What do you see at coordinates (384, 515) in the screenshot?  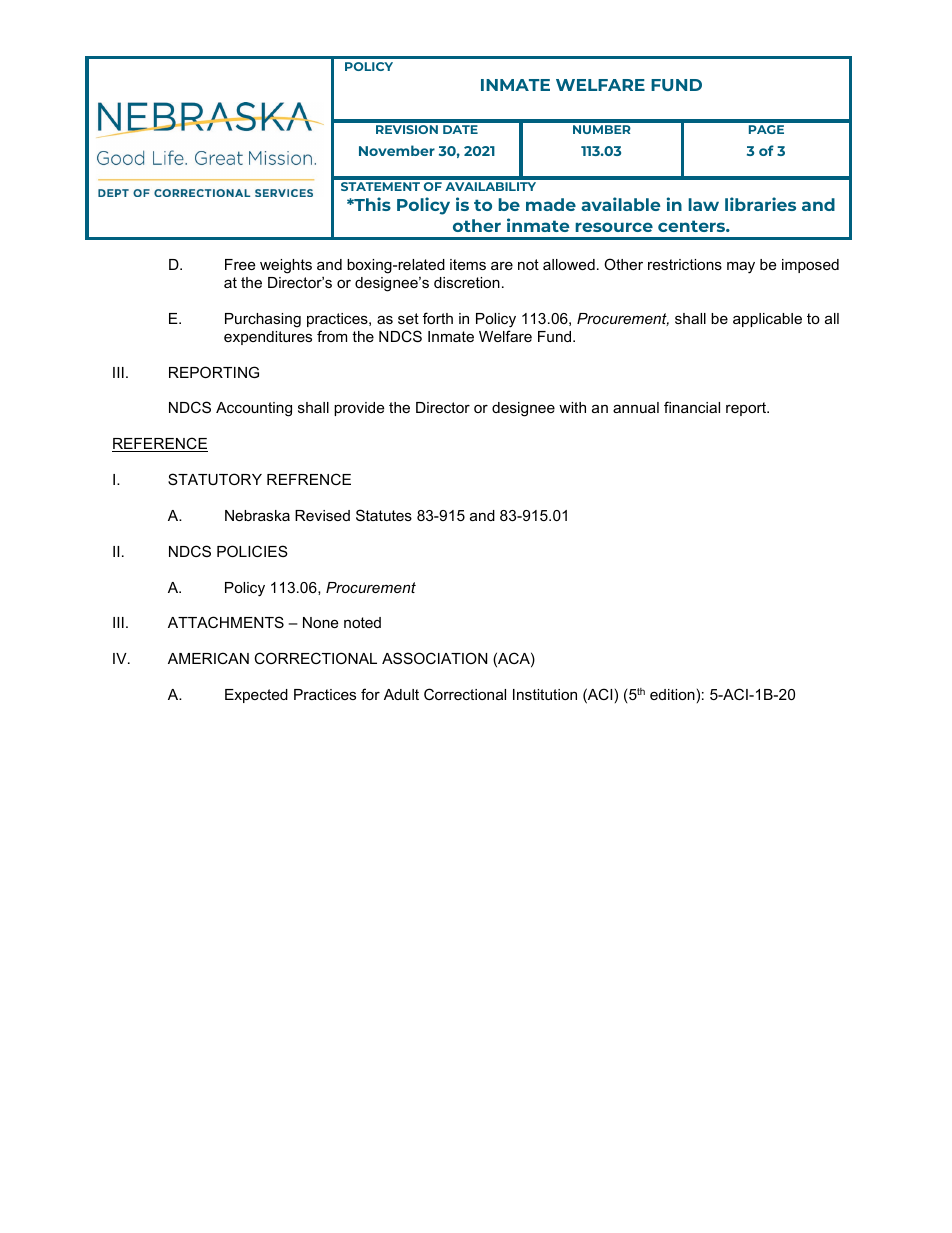 I see `Statutes` at bounding box center [384, 515].
